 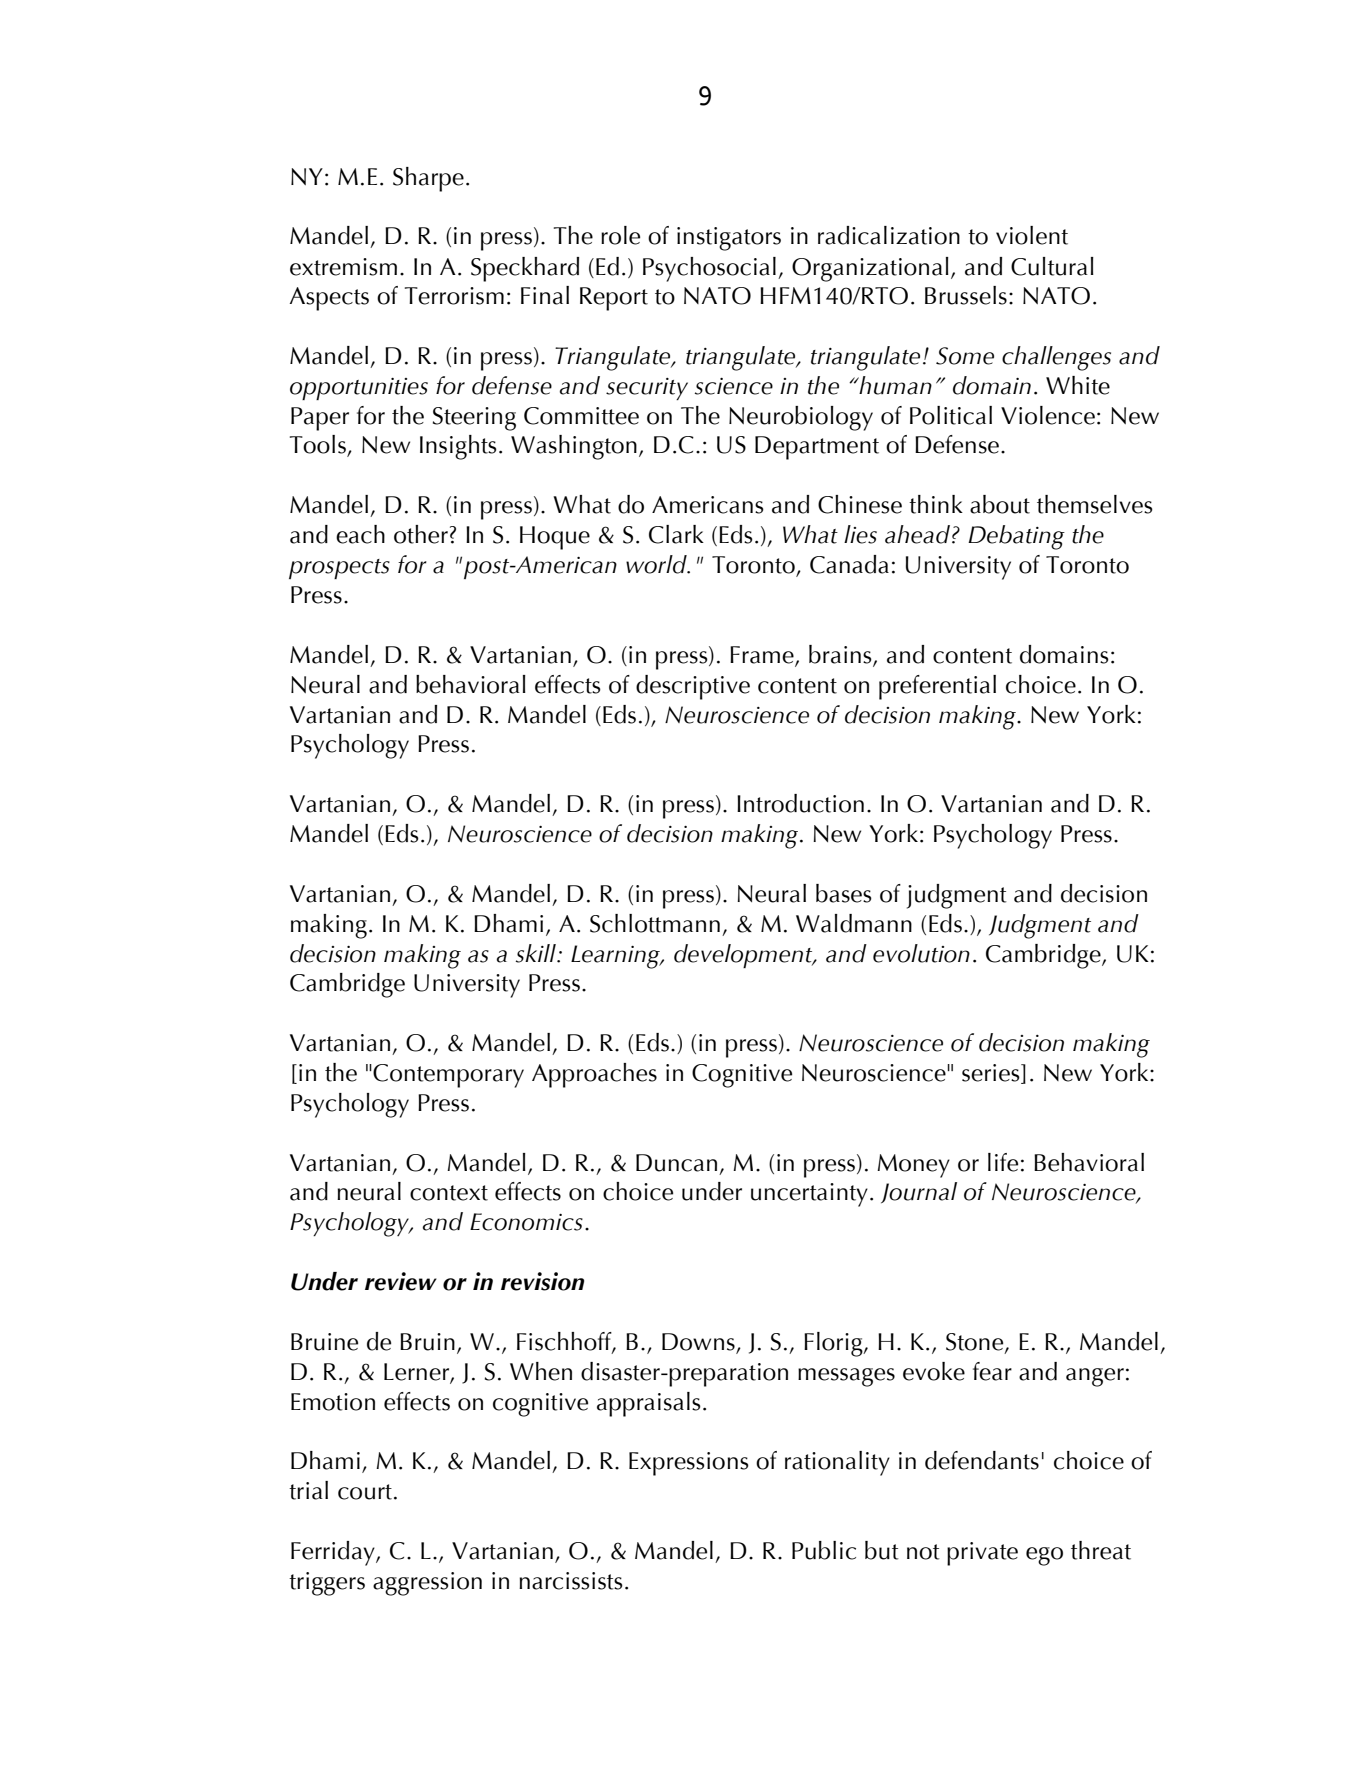 What do you see at coordinates (1032, 235) in the document?
I see `violent` at bounding box center [1032, 235].
